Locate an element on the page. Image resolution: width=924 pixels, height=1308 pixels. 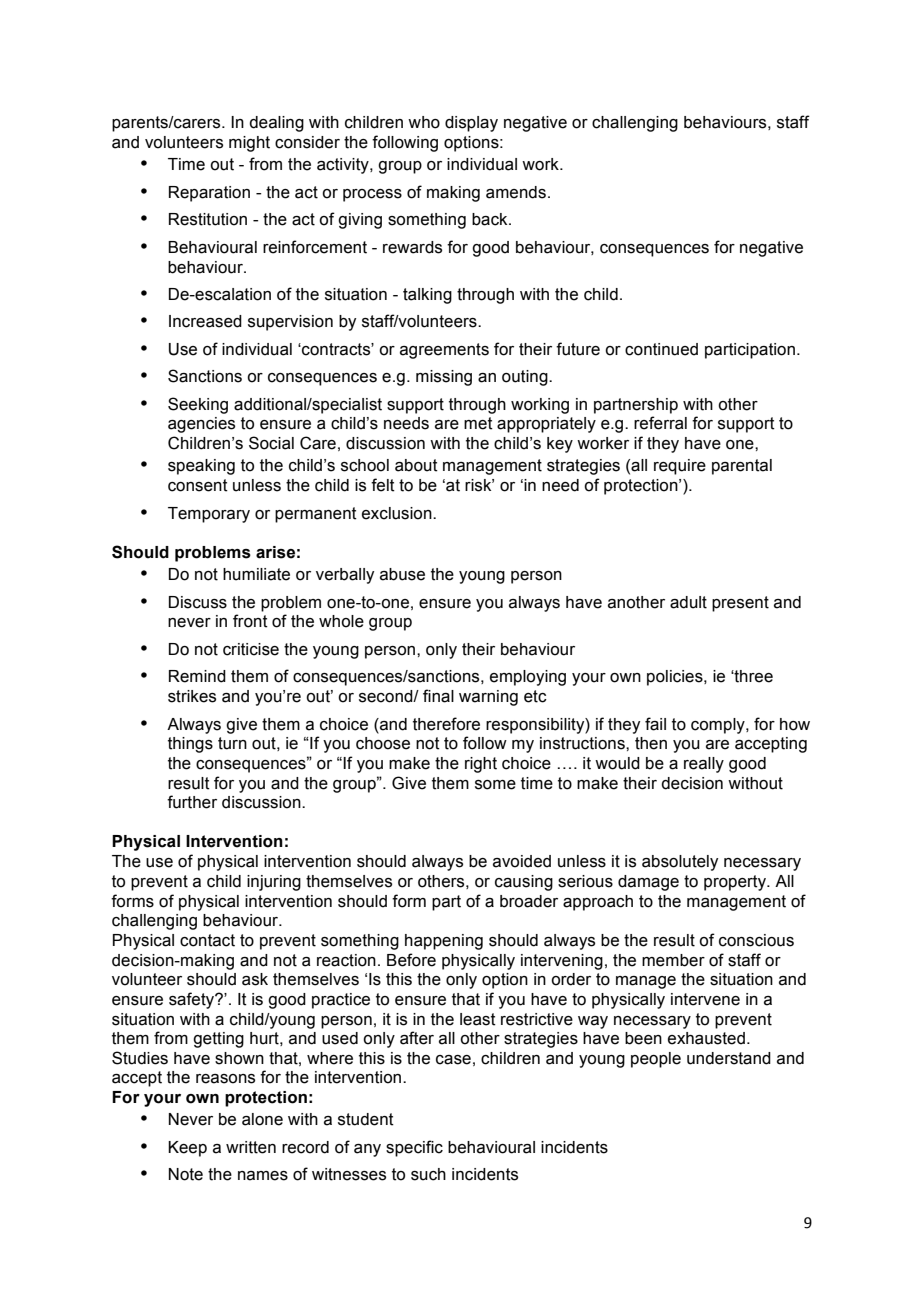
policies is located at coordinates (676, 678).
